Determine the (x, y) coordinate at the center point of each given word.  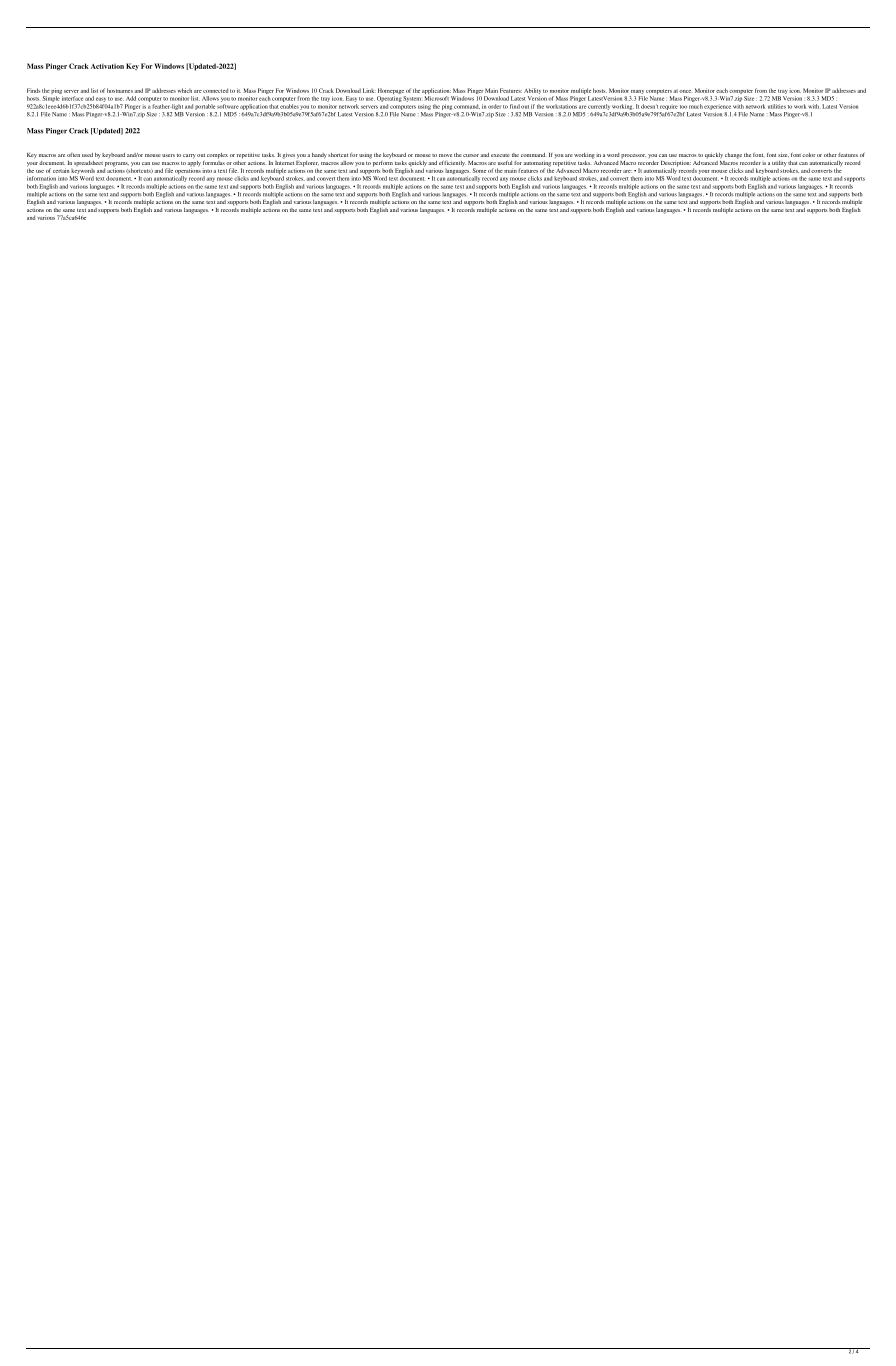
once (686, 91)
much (696, 106)
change (733, 156)
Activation (107, 66)
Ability (532, 92)
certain (61, 170)
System (413, 99)
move (445, 155)
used (87, 155)
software (228, 106)
